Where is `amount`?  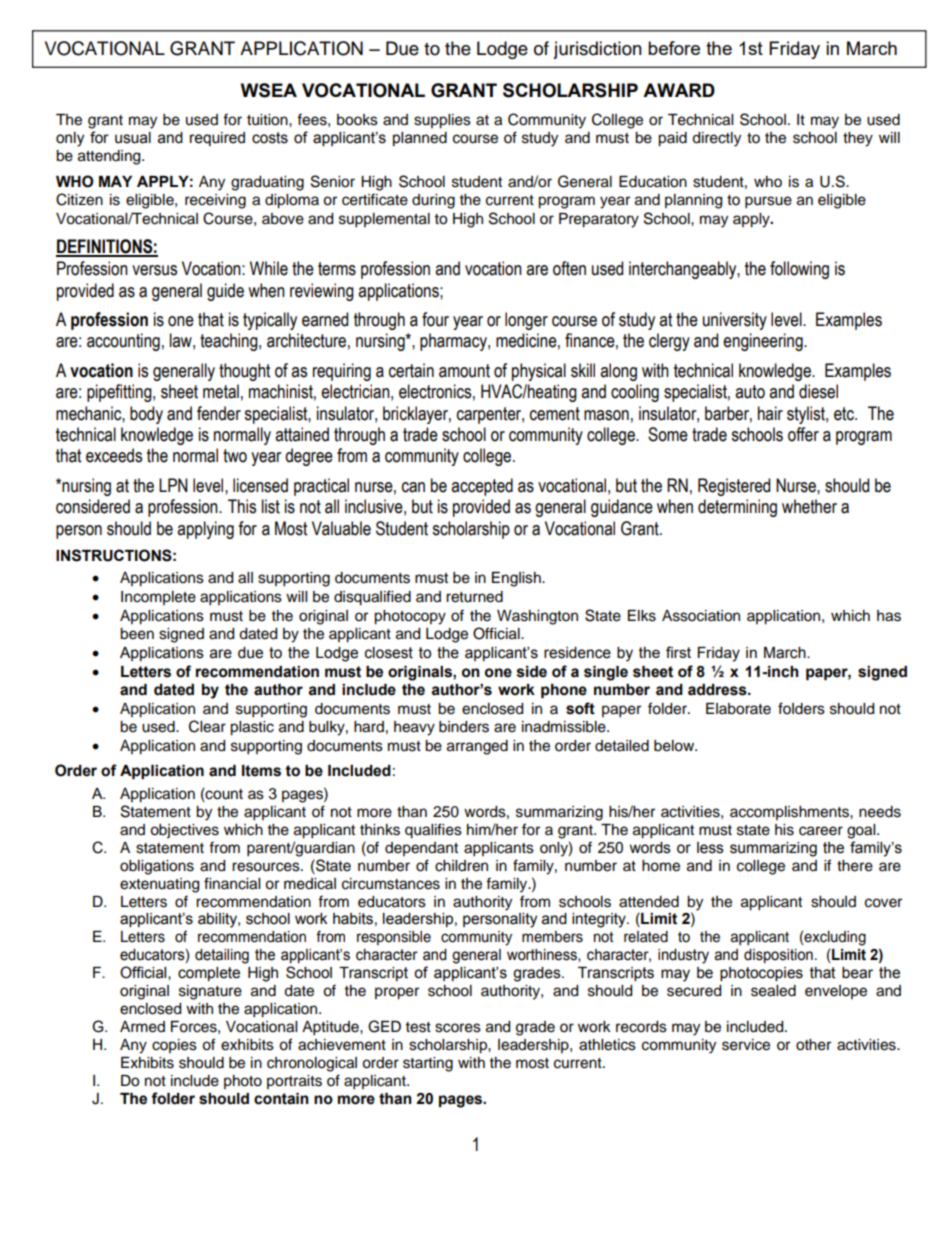
amount is located at coordinates (464, 371).
